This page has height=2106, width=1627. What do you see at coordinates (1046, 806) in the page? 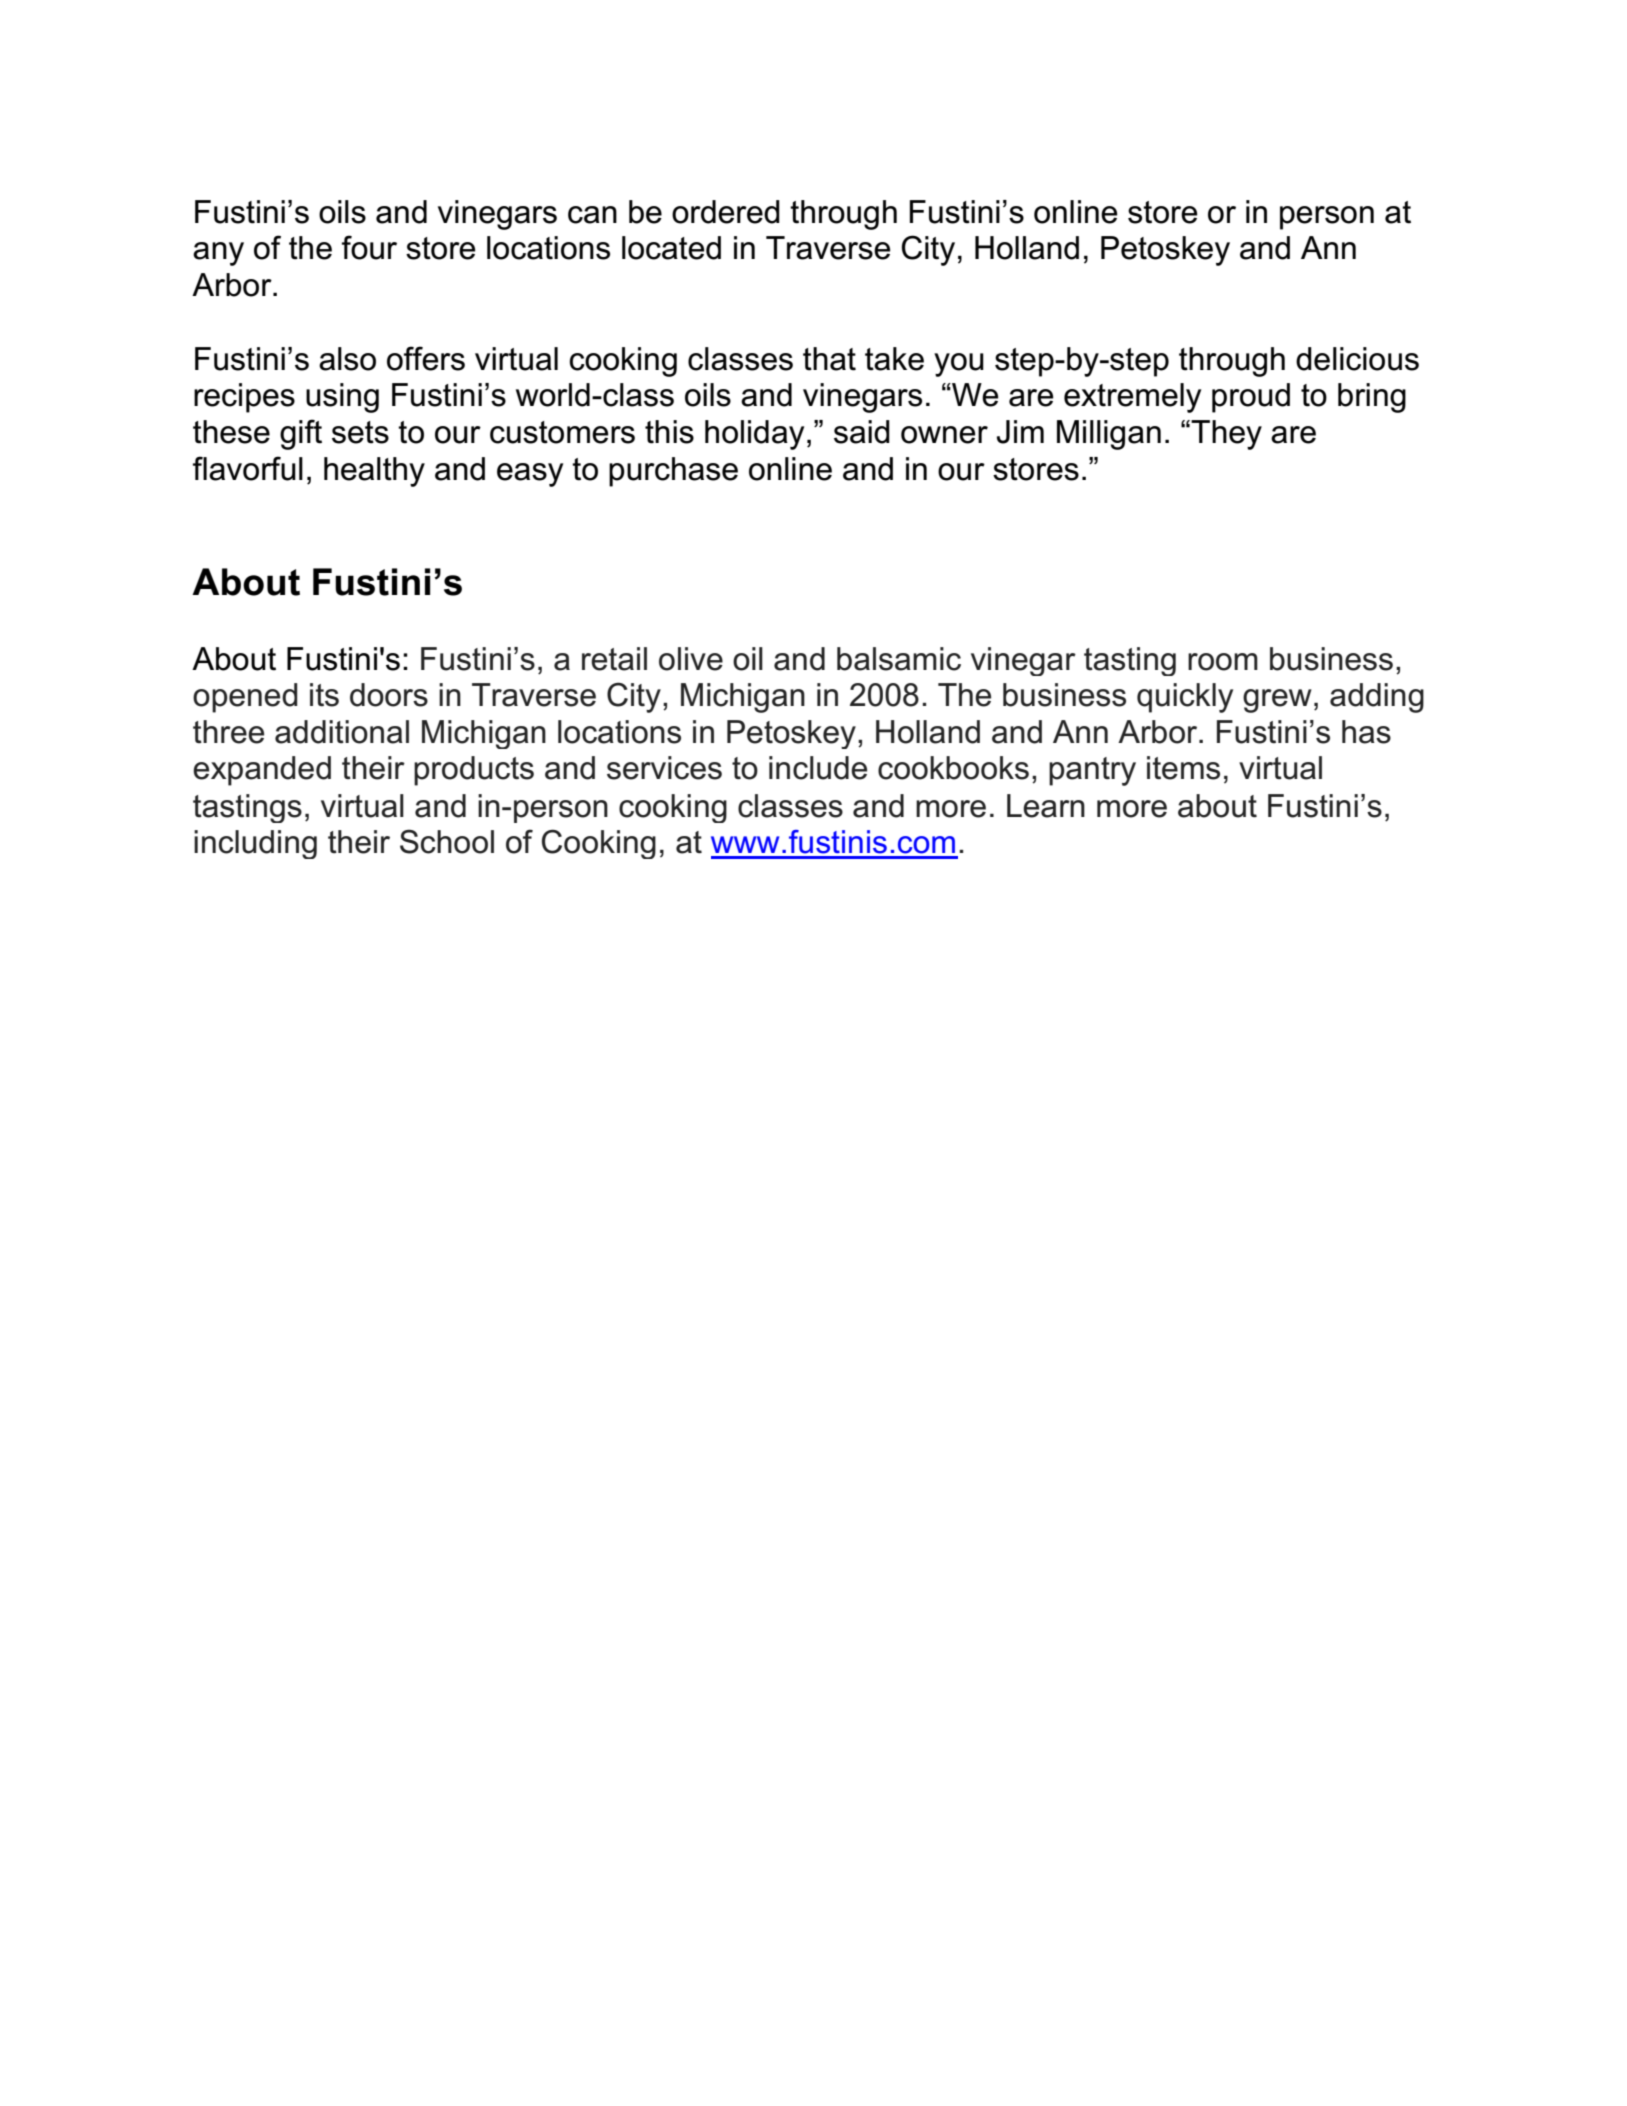
I see `Learn` at bounding box center [1046, 806].
